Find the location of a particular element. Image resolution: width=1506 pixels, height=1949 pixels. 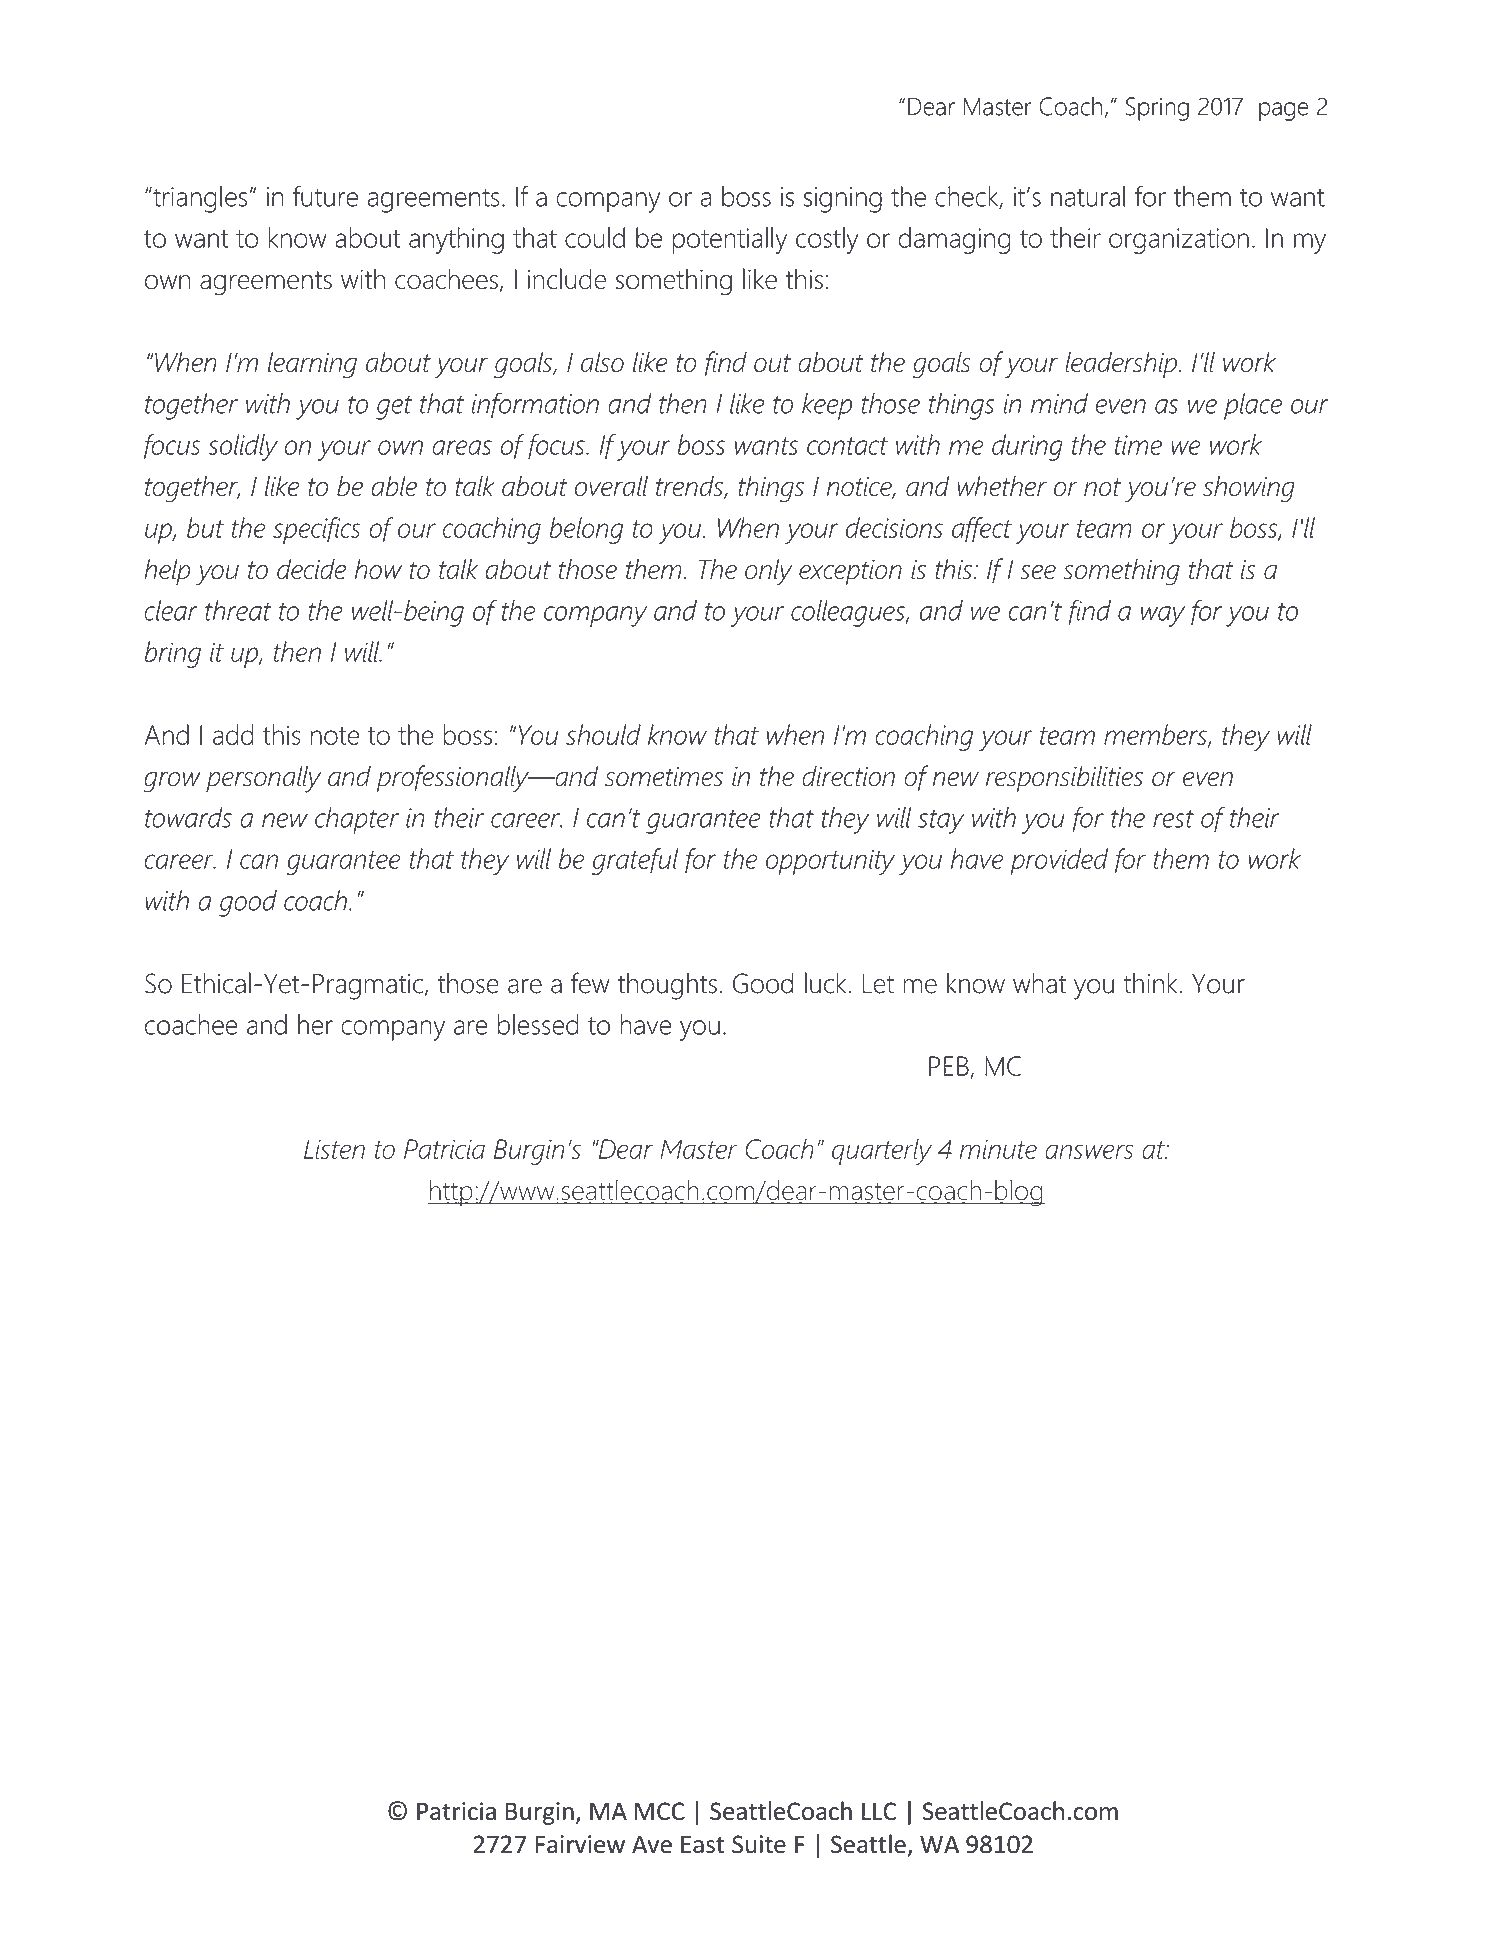

MCC is located at coordinates (660, 1811).
